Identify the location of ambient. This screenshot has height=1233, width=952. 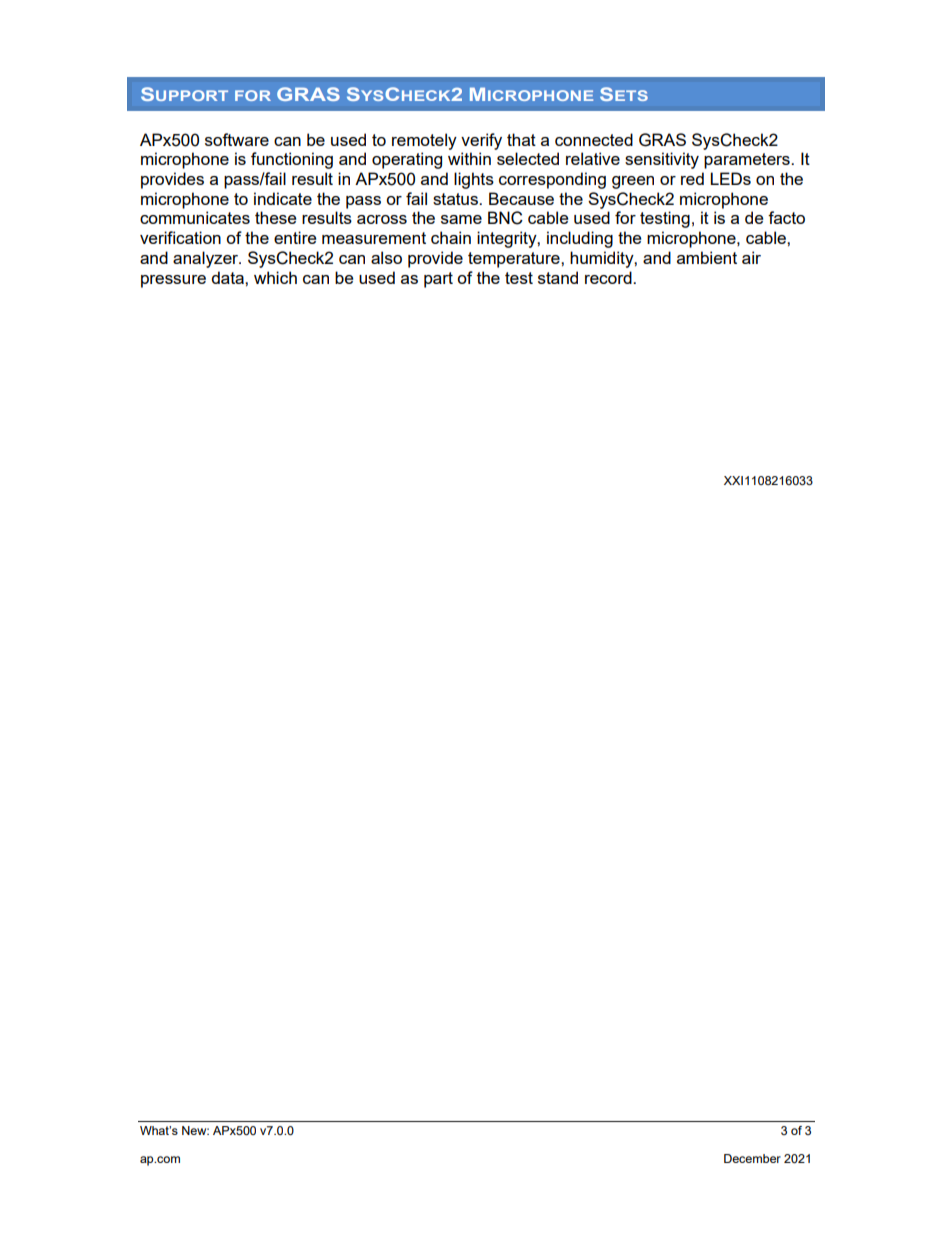
(707, 257).
